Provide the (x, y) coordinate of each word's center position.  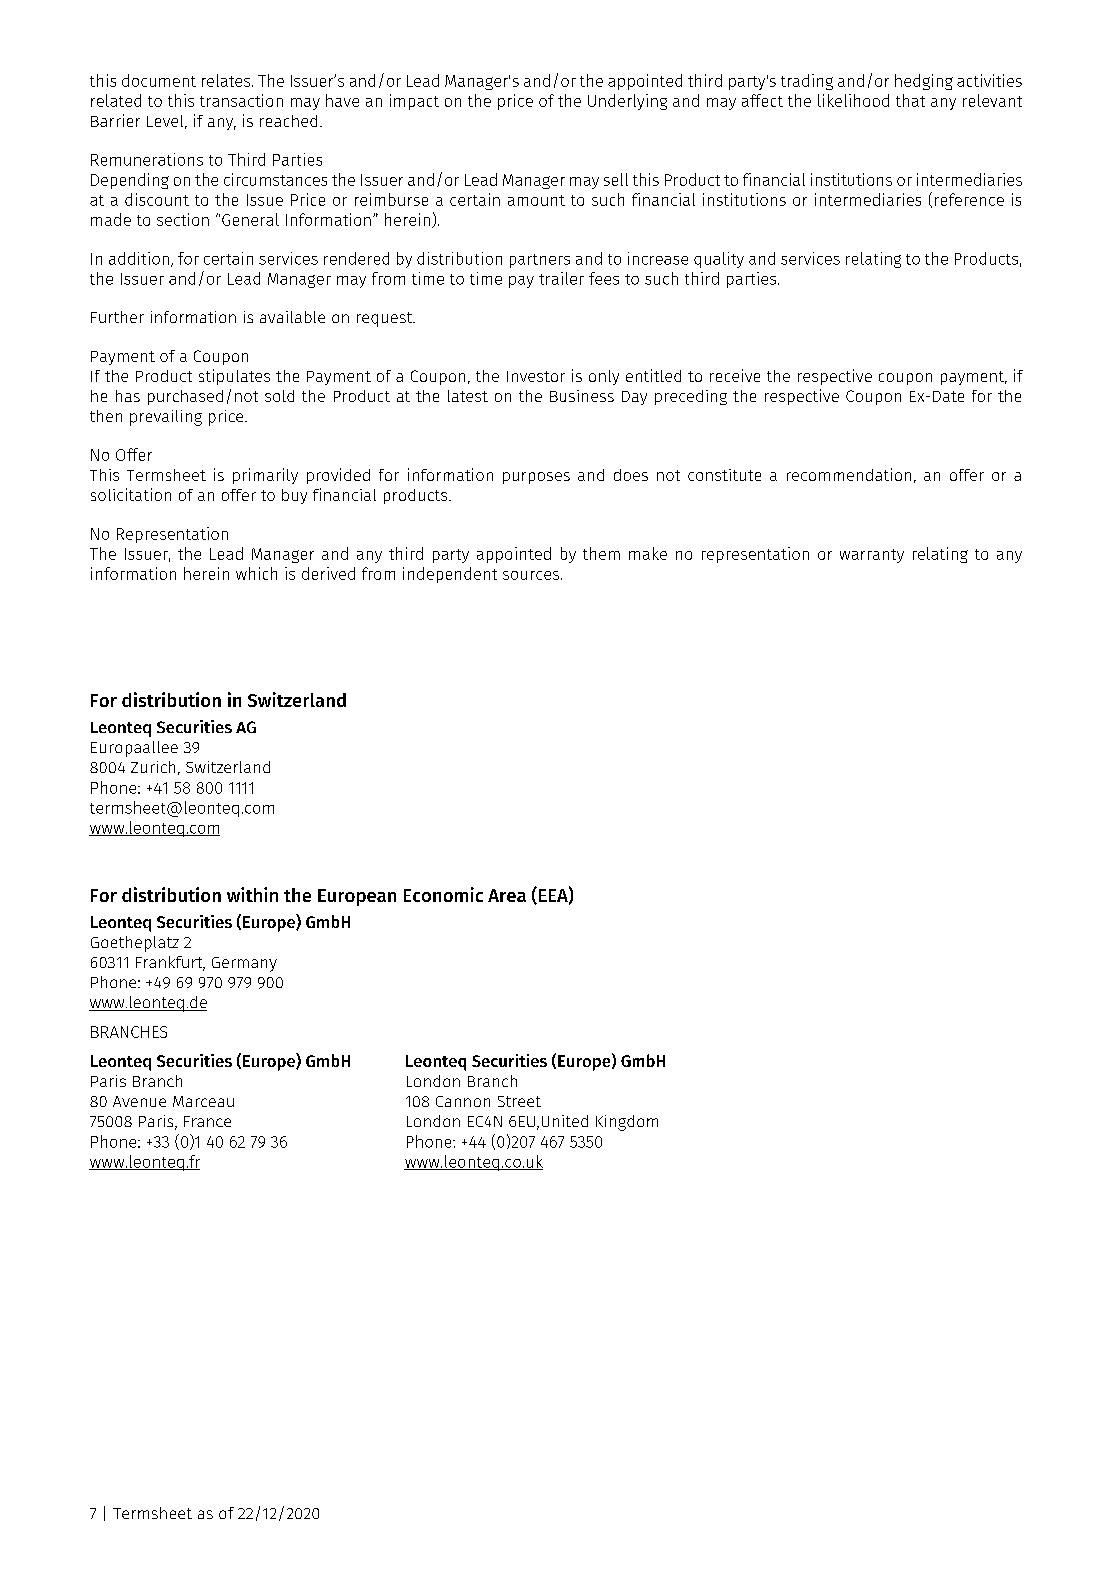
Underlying (627, 102)
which (256, 573)
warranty (872, 556)
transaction (241, 100)
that (910, 100)
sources (532, 575)
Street (519, 1101)
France (207, 1121)
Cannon (463, 1101)
